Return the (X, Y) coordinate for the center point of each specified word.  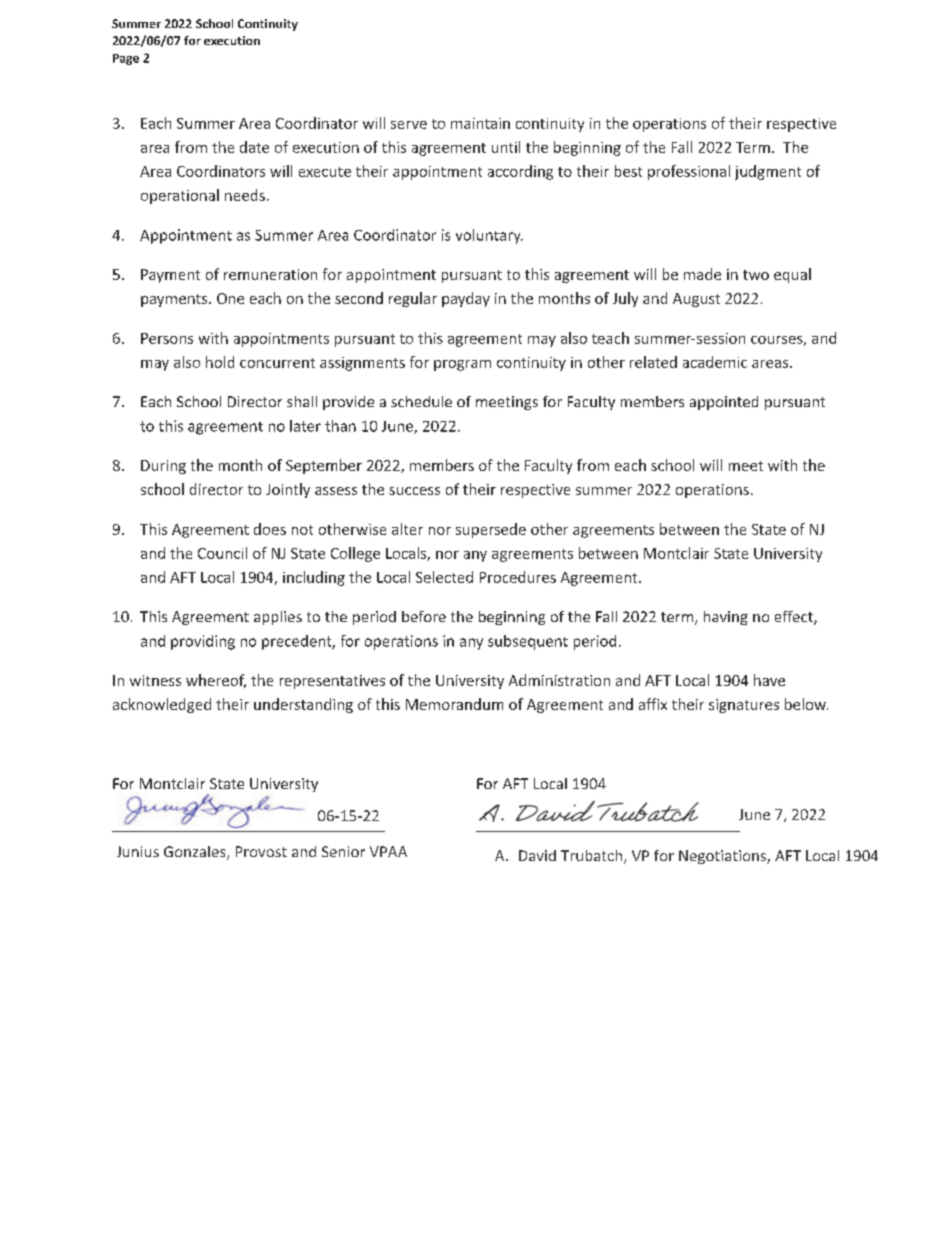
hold (220, 362)
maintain (480, 123)
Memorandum (454, 704)
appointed (724, 403)
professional (689, 172)
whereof (216, 681)
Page (126, 59)
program (462, 365)
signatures (744, 706)
